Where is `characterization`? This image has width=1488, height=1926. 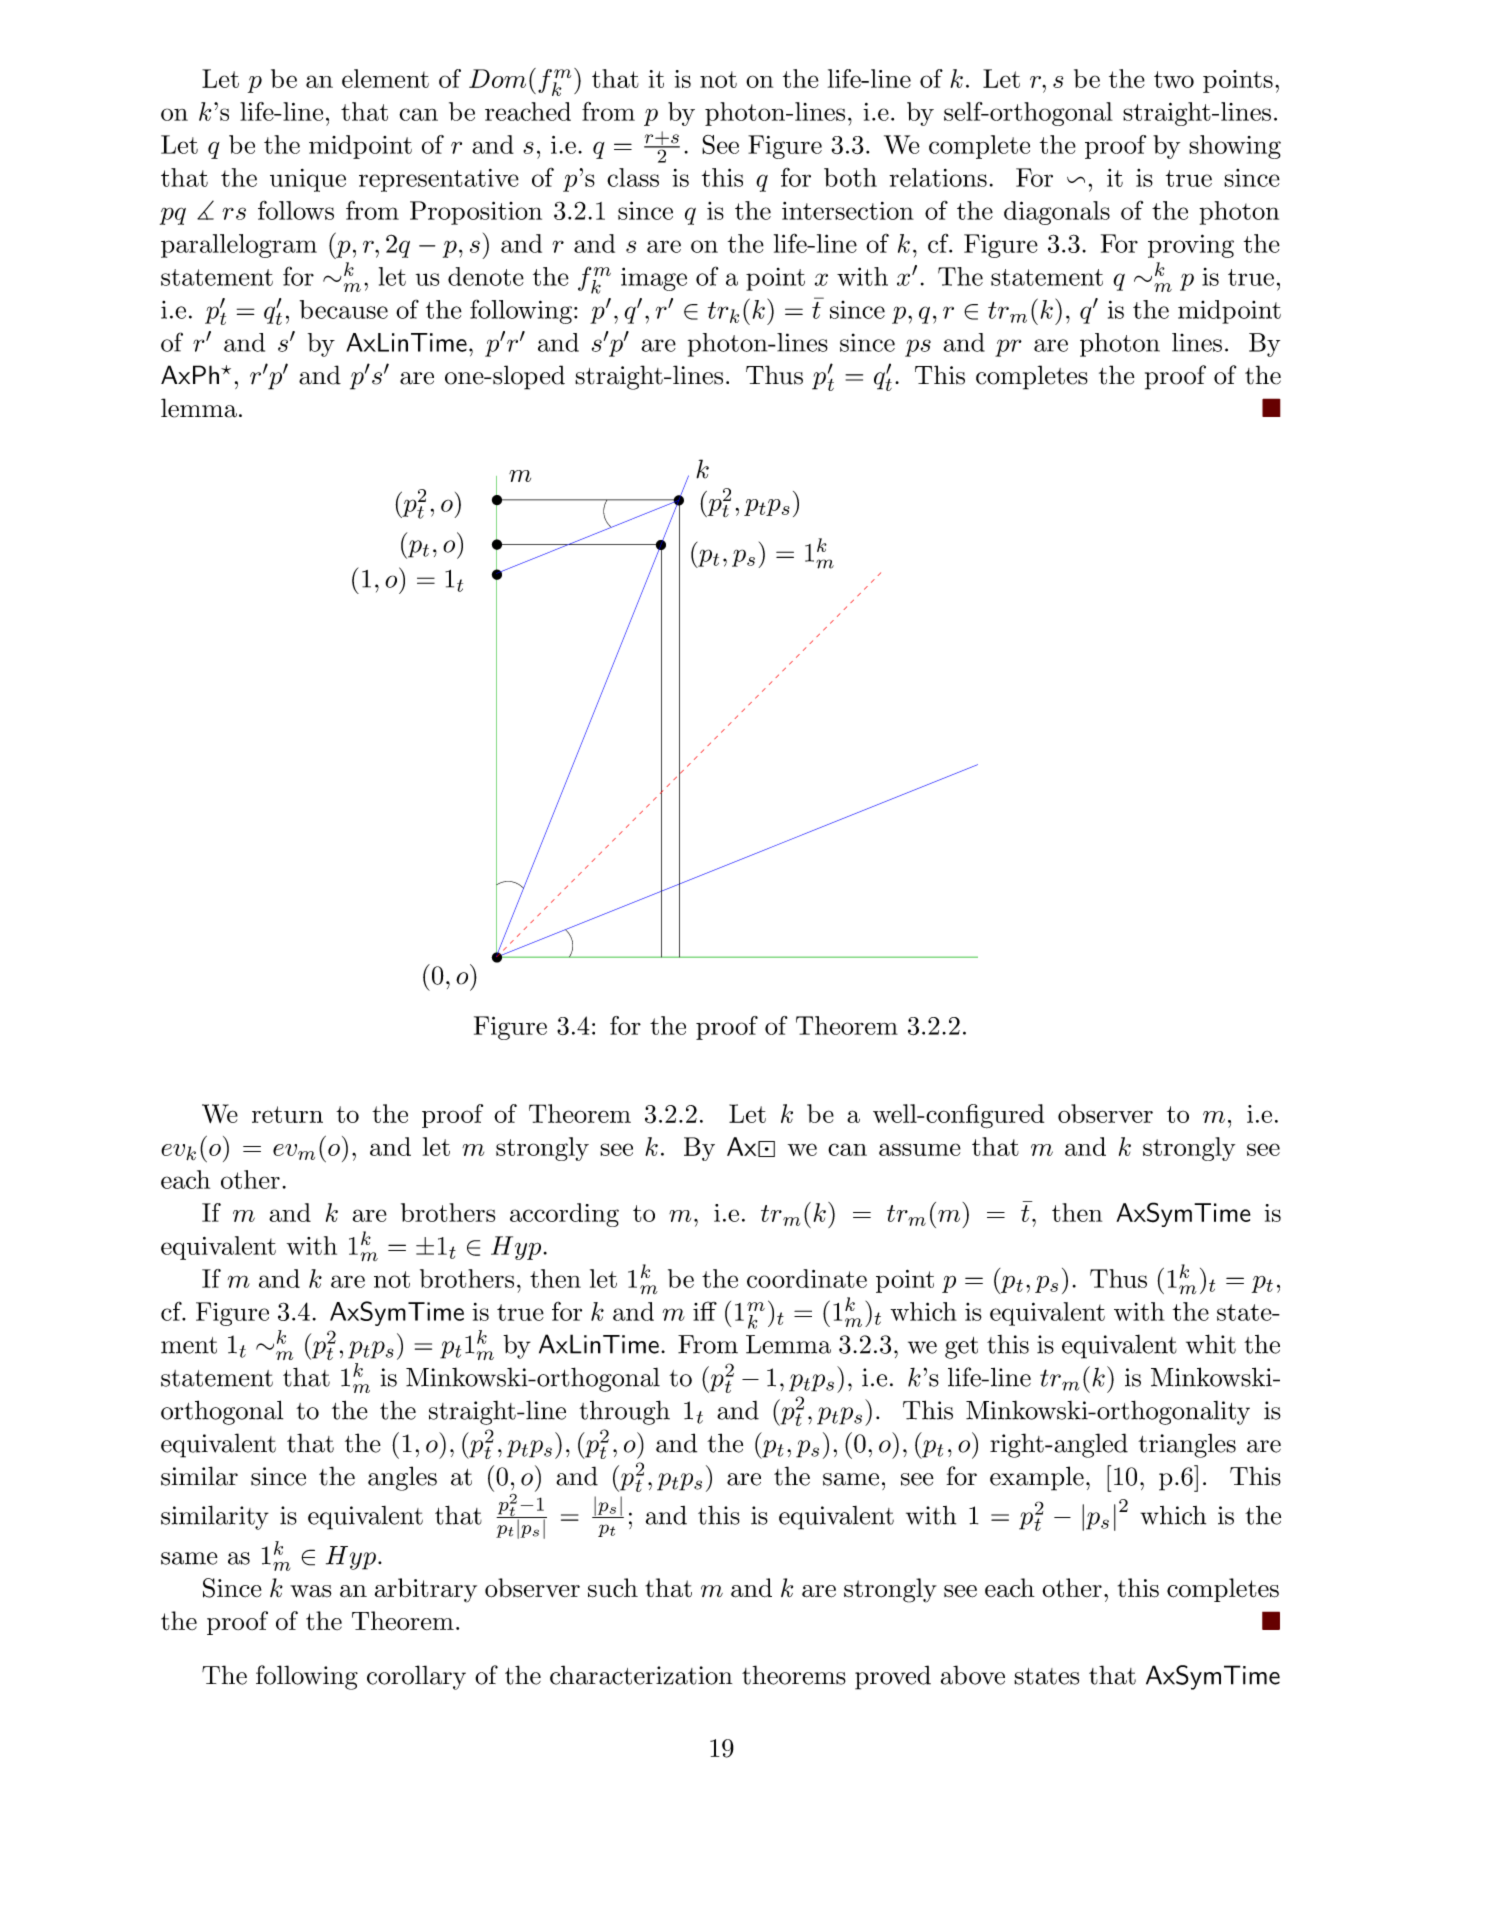 characterization is located at coordinates (641, 1675).
